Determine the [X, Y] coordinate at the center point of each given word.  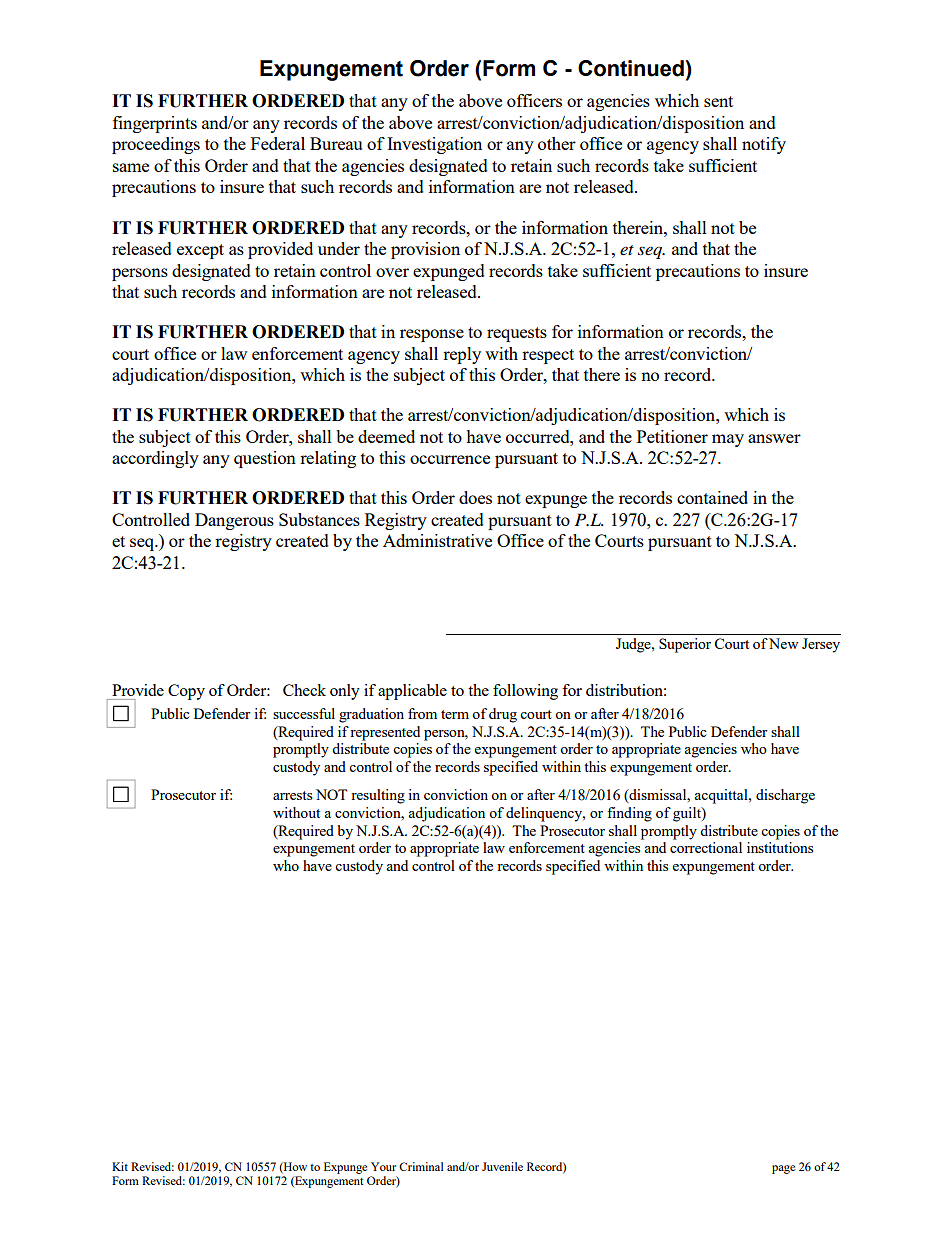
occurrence [450, 459]
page [783, 1169]
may [728, 440]
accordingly [155, 459]
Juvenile [502, 1166]
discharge [785, 796]
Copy [186, 692]
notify [764, 145]
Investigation [434, 145]
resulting [378, 796]
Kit [120, 1166]
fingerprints [155, 124]
